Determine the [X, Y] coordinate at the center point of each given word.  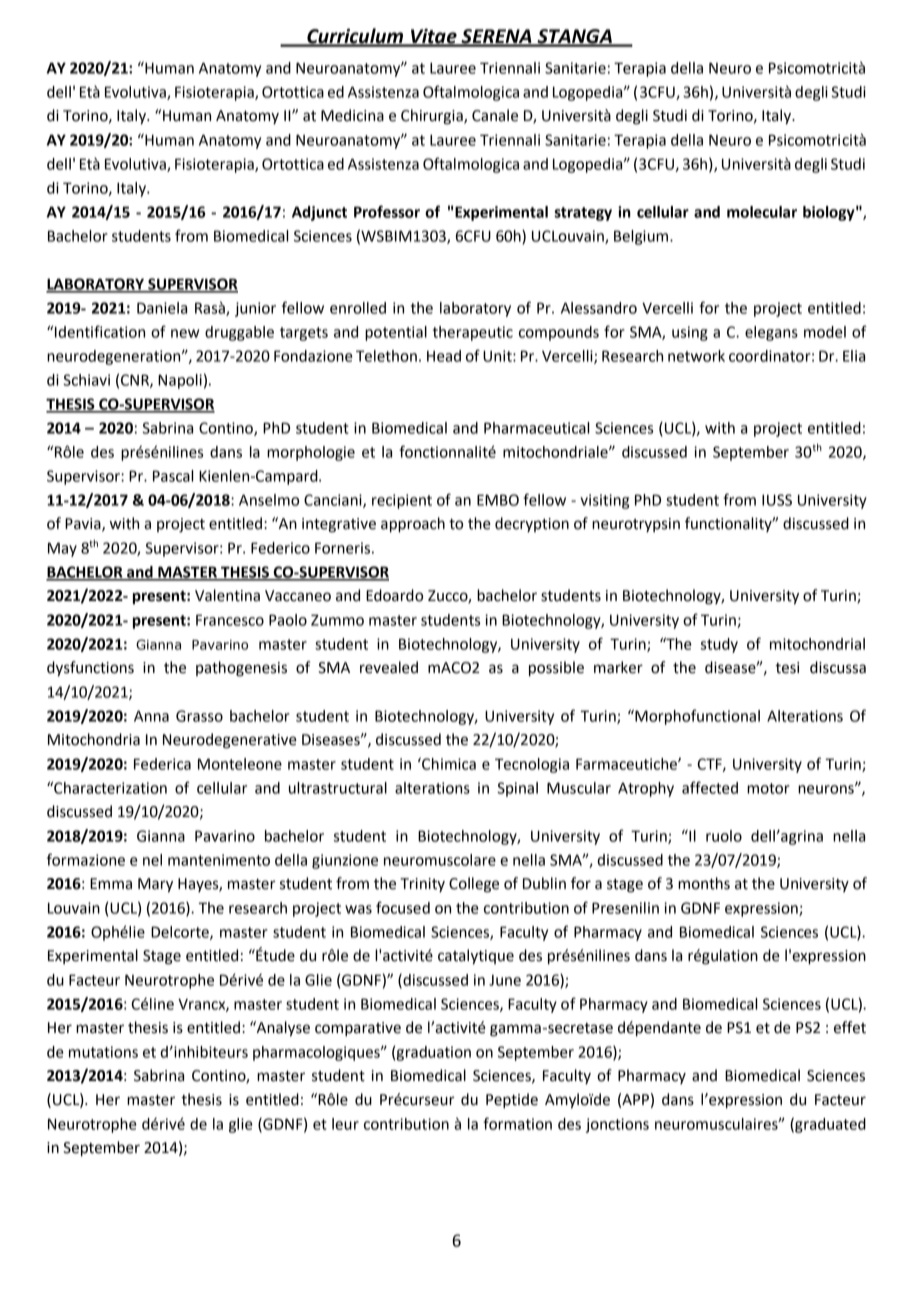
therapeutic [473, 333]
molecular [762, 212]
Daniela [162, 308]
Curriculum [355, 37]
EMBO [498, 500]
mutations [103, 1052]
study [719, 645]
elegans [771, 333]
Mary [155, 885]
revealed [389, 667]
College [474, 885]
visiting [605, 501]
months [704, 883]
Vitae [434, 37]
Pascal [173, 476]
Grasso [199, 716]
